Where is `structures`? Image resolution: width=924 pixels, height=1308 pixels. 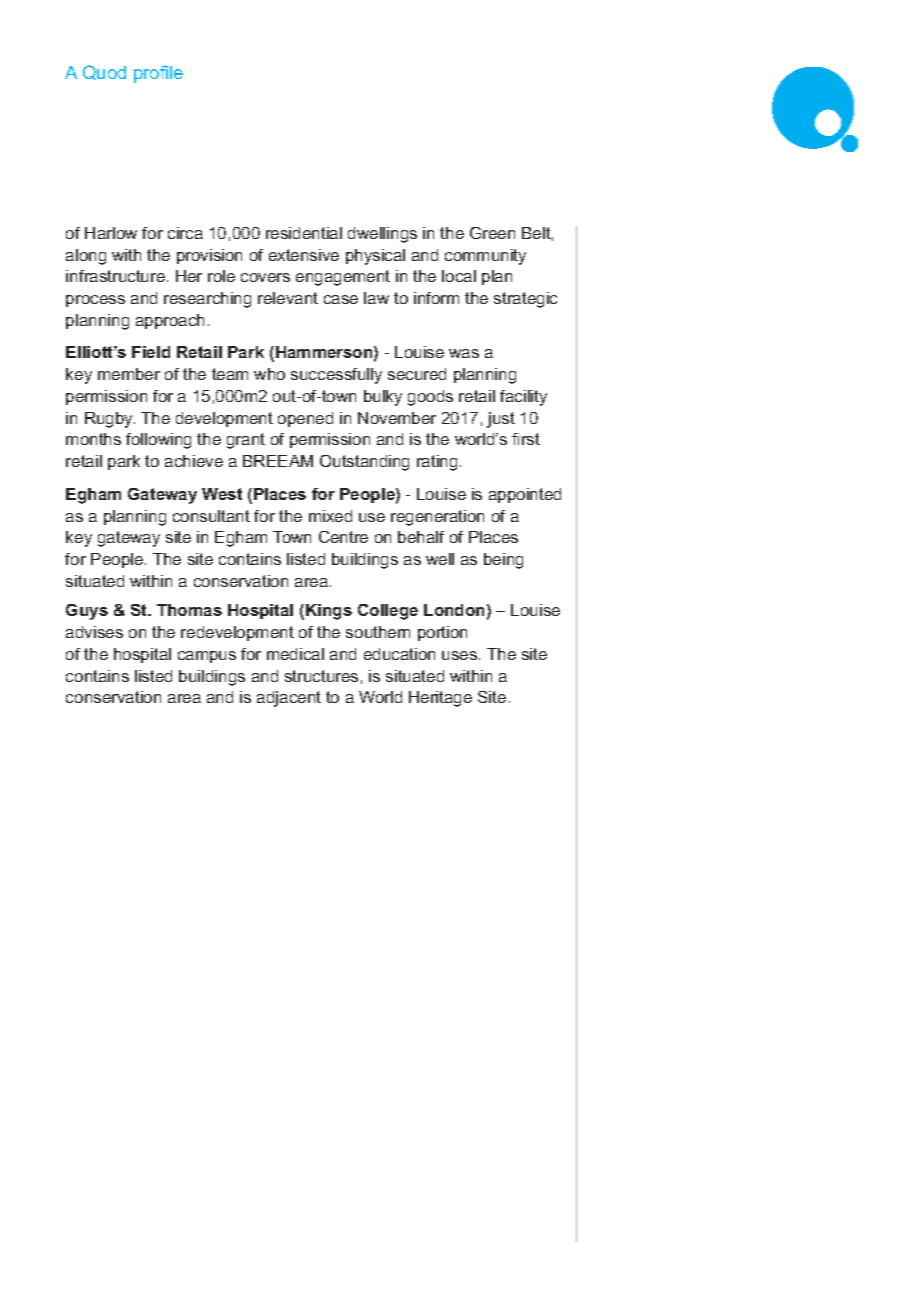
structures is located at coordinates (321, 676).
